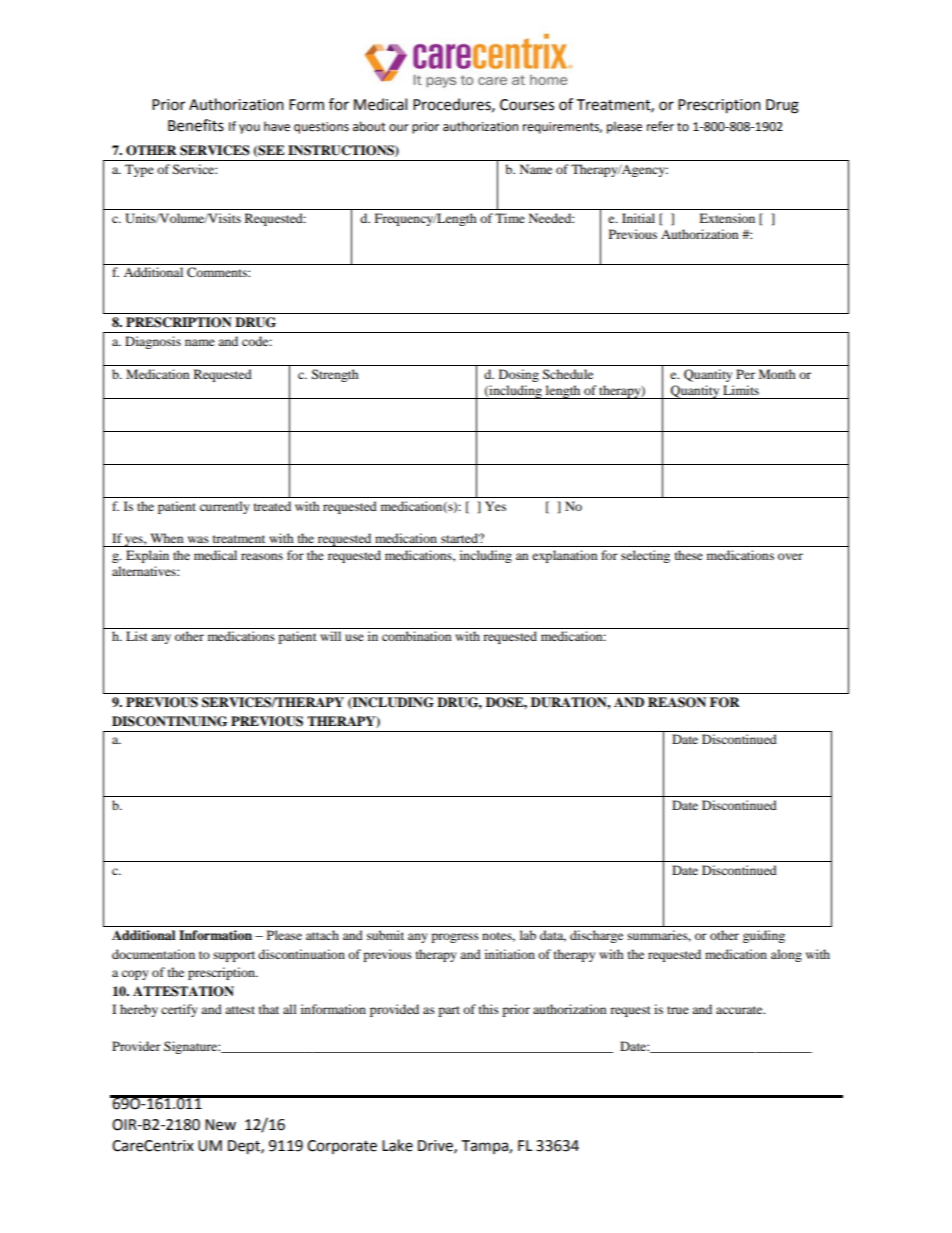 This screenshot has height=1233, width=952. Describe the element at coordinates (225, 507) in the screenshot. I see `currently` at that location.
